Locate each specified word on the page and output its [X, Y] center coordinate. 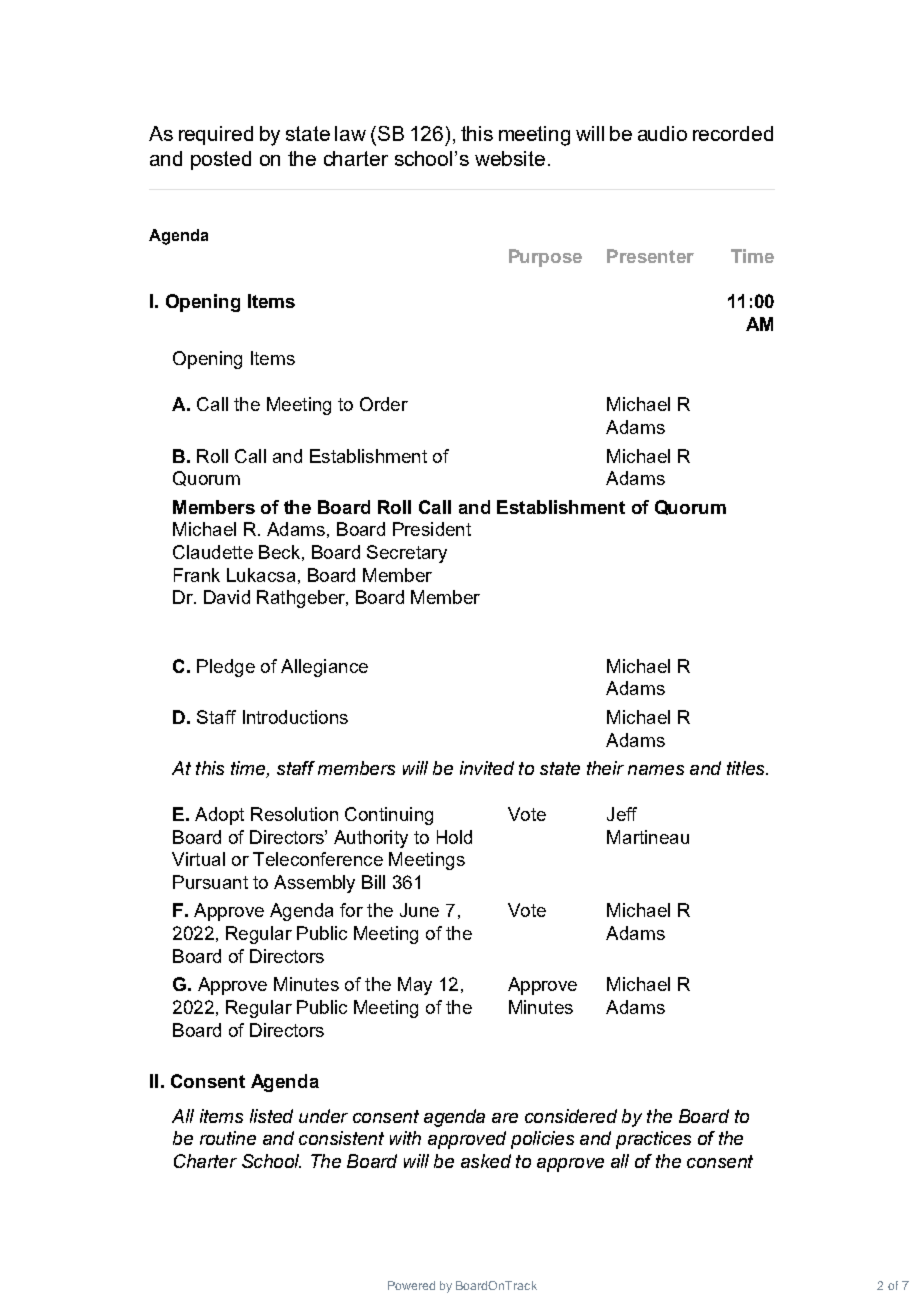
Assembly [314, 884]
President [432, 529]
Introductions [295, 717]
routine [228, 1138]
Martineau [648, 837]
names [656, 770]
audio [662, 133]
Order [384, 404]
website [510, 158]
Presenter [650, 256]
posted [221, 160]
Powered [411, 1285]
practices [653, 1140]
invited [487, 768]
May [415, 986]
